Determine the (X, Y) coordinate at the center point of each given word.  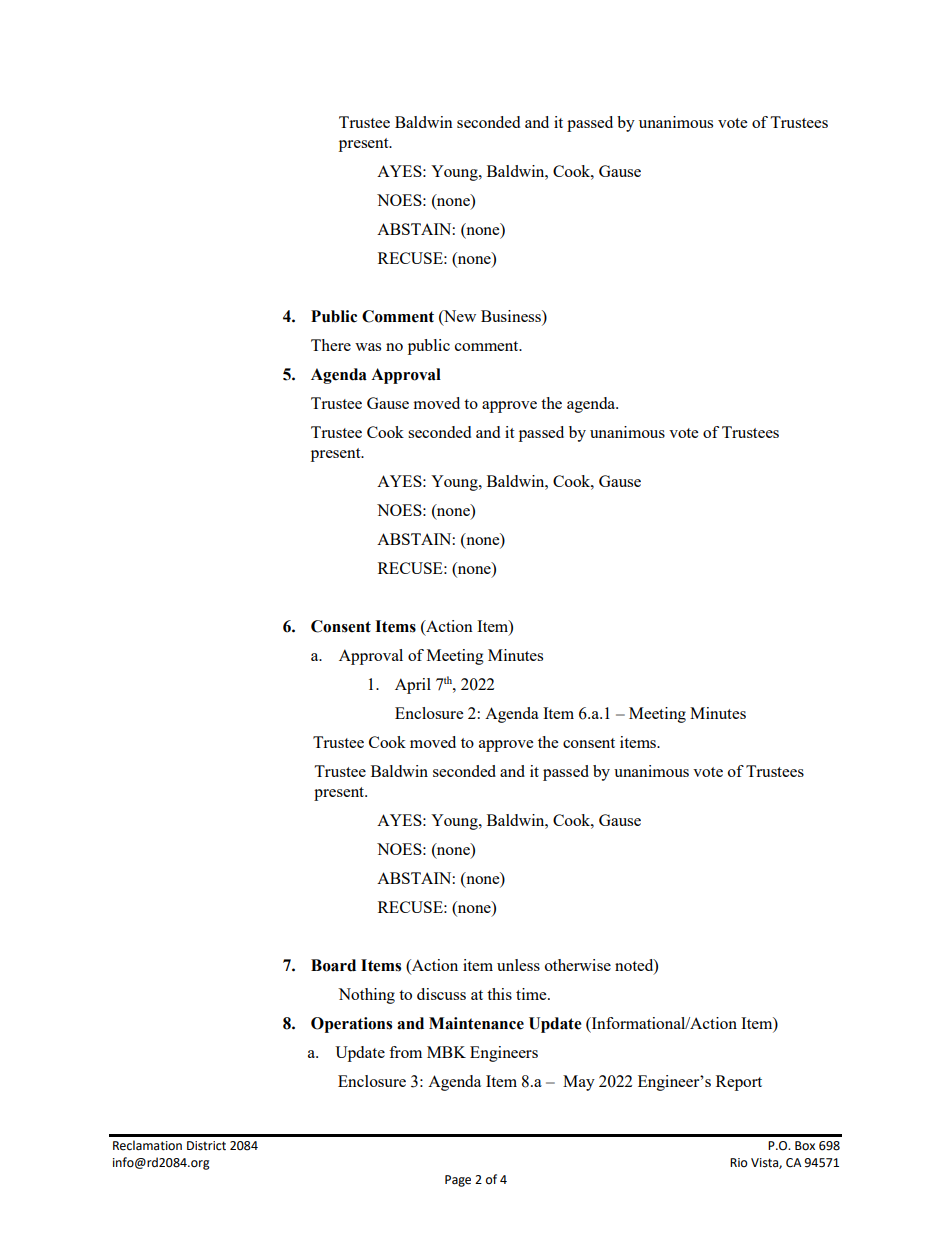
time (532, 994)
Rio (739, 1162)
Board (333, 965)
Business (512, 317)
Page (458, 1181)
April (413, 686)
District (206, 1146)
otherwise (578, 965)
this (499, 994)
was (368, 347)
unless (518, 965)
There (331, 345)
